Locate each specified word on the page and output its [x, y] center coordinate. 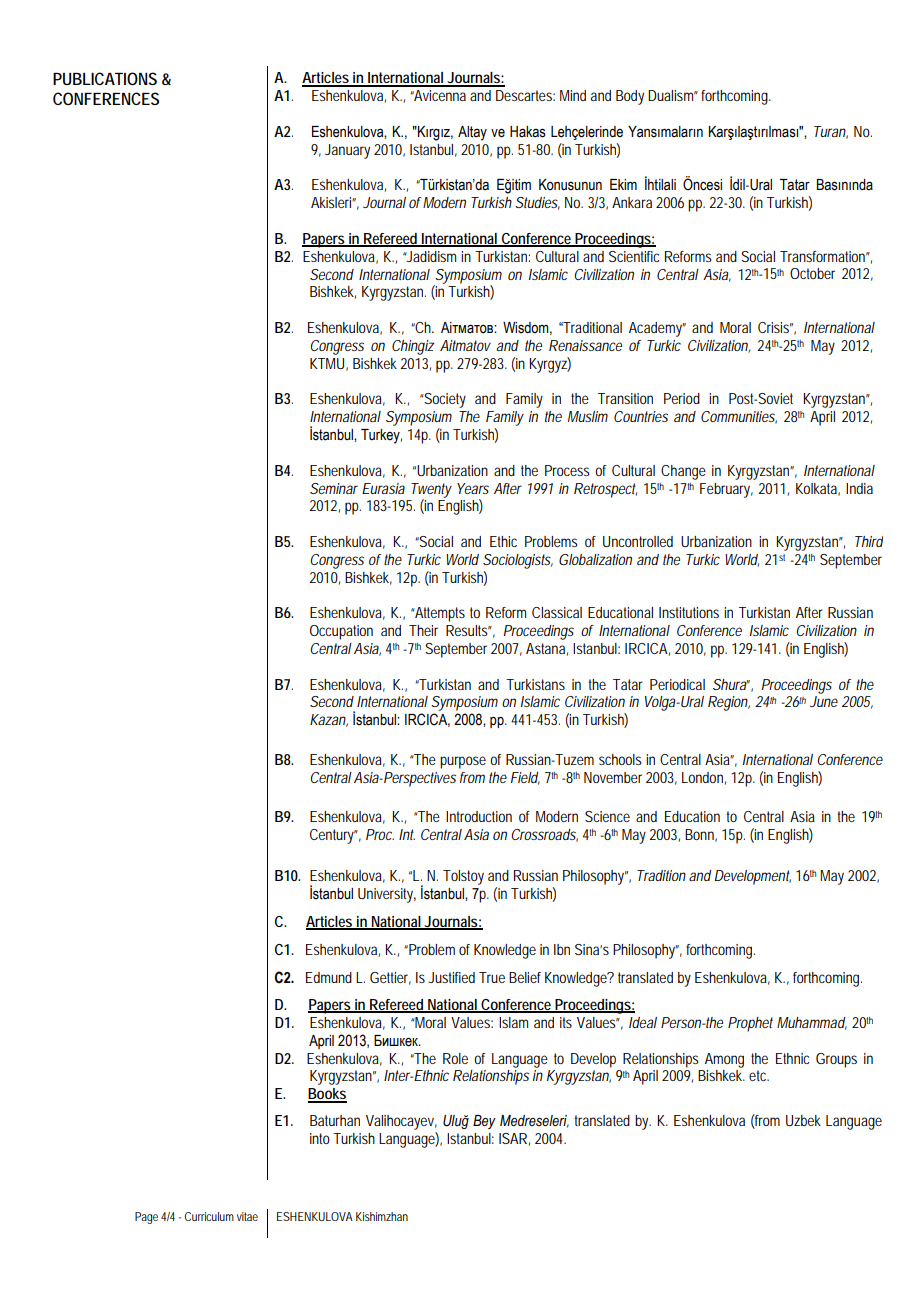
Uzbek [803, 1120]
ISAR [514, 1139]
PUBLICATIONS [105, 78]
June [824, 701]
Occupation [341, 632]
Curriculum [209, 1216]
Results [469, 630]
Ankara [632, 202]
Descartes [525, 95]
